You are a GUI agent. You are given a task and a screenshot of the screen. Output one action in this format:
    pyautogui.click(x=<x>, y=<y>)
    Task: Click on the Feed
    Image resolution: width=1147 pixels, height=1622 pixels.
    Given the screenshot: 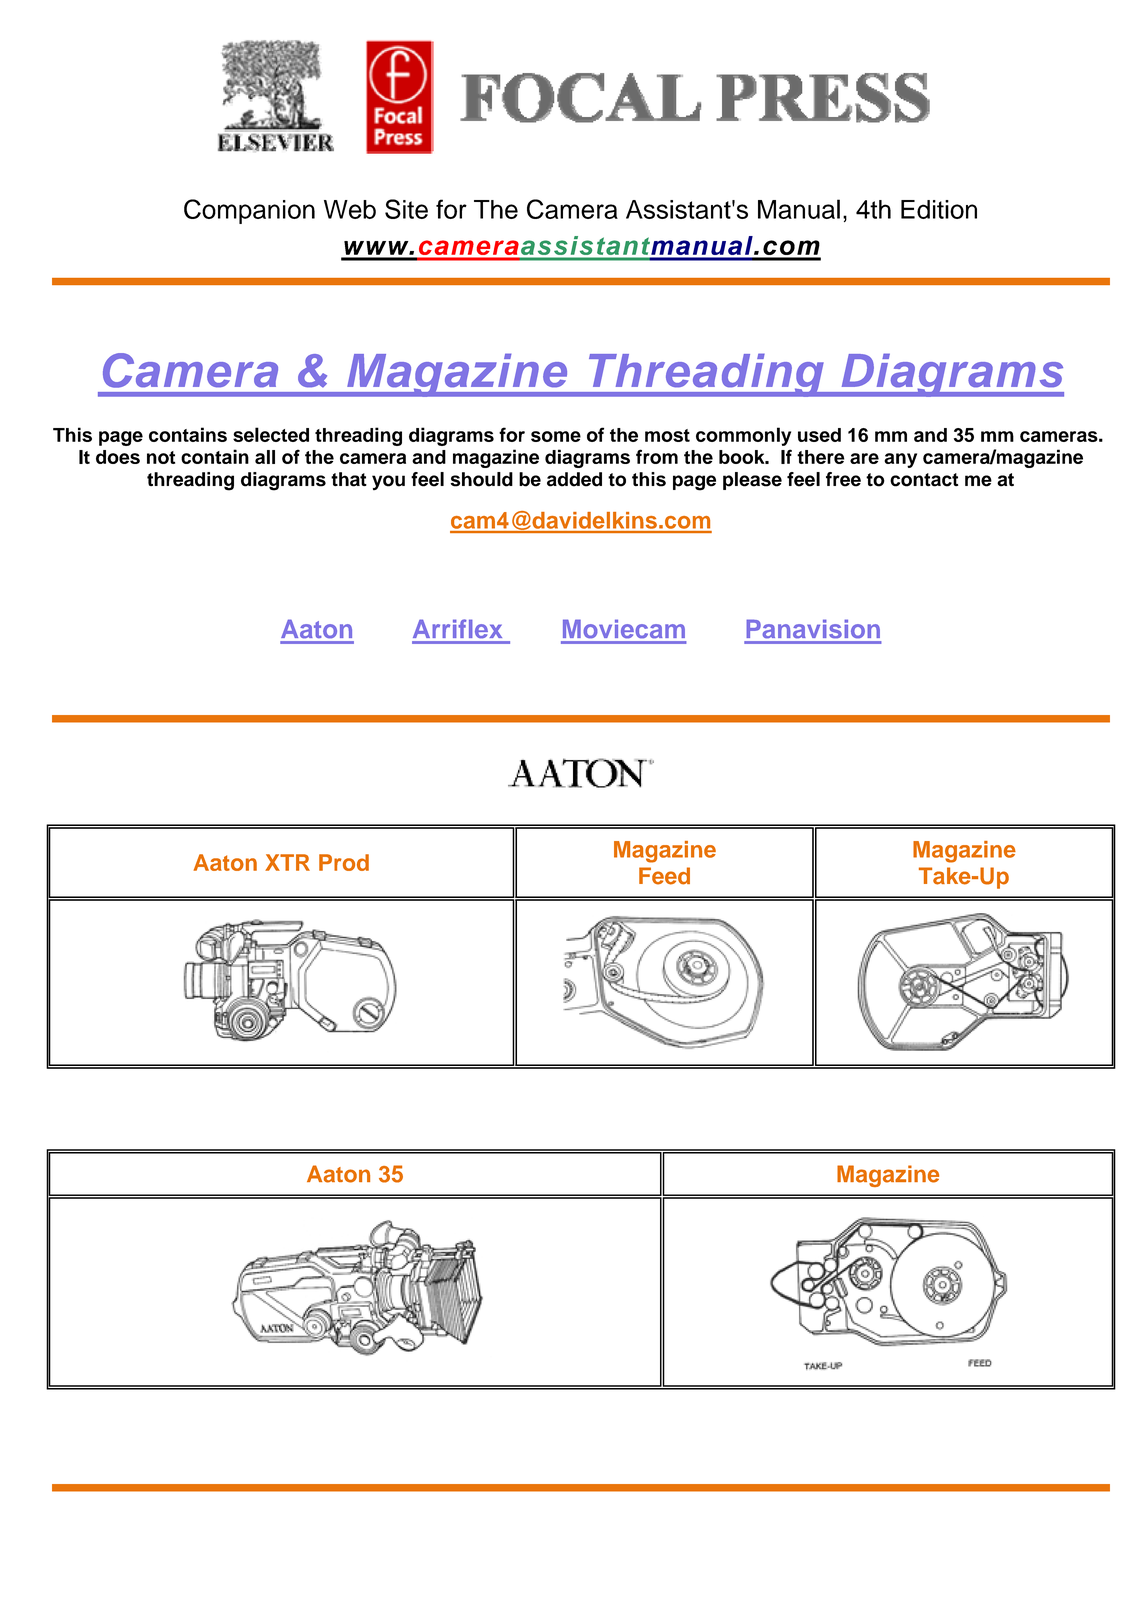 What is the action you would take?
    pyautogui.click(x=664, y=876)
